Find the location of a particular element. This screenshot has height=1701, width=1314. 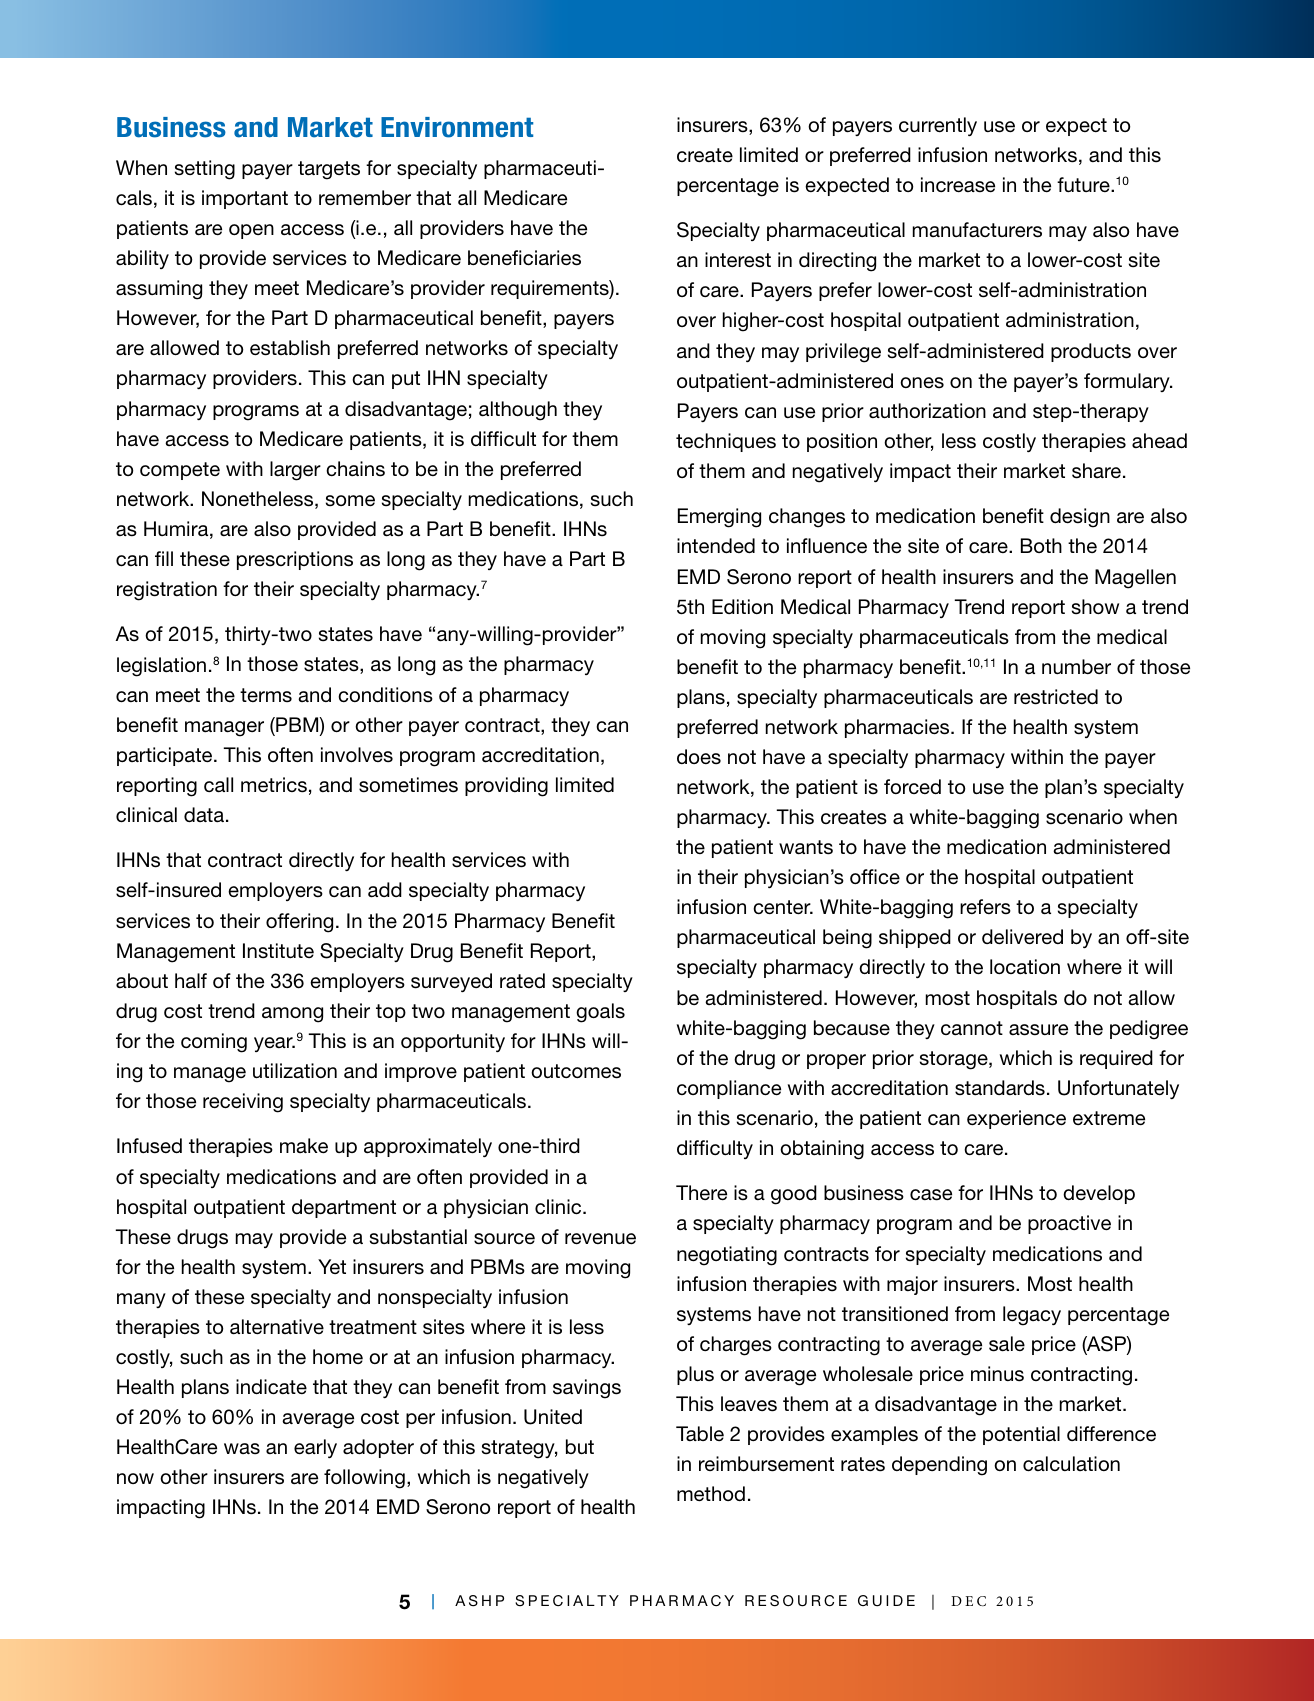

DEC is located at coordinates (968, 1601).
